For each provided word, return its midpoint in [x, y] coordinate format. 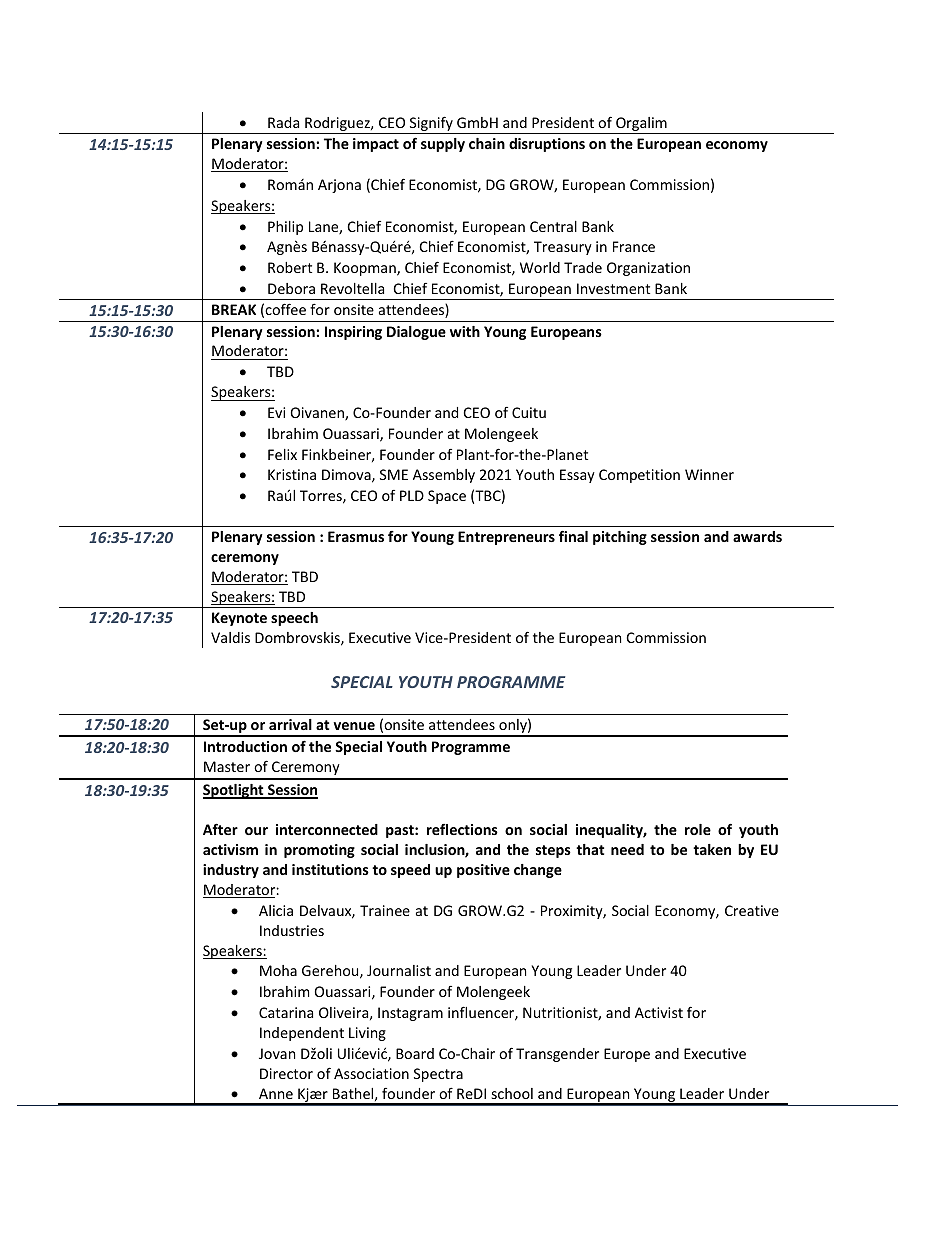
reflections [462, 829]
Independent [302, 1034]
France [634, 246]
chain [487, 143]
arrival [290, 724]
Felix [282, 454]
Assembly [444, 476]
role [698, 829]
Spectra [438, 1075]
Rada [283, 122]
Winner [709, 474]
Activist [659, 1012]
